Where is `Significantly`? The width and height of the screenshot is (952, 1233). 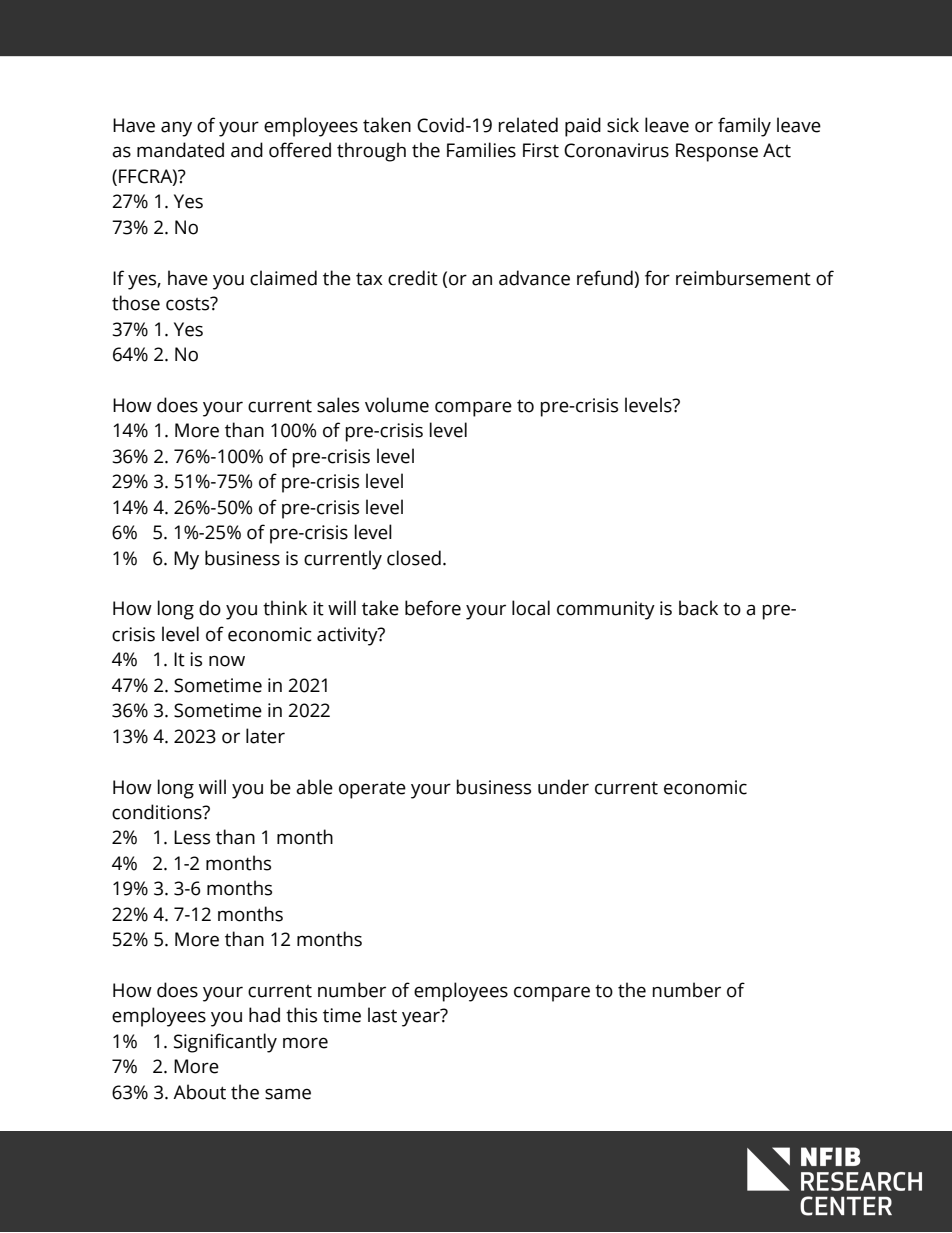 Significantly is located at coordinates (225, 1043).
